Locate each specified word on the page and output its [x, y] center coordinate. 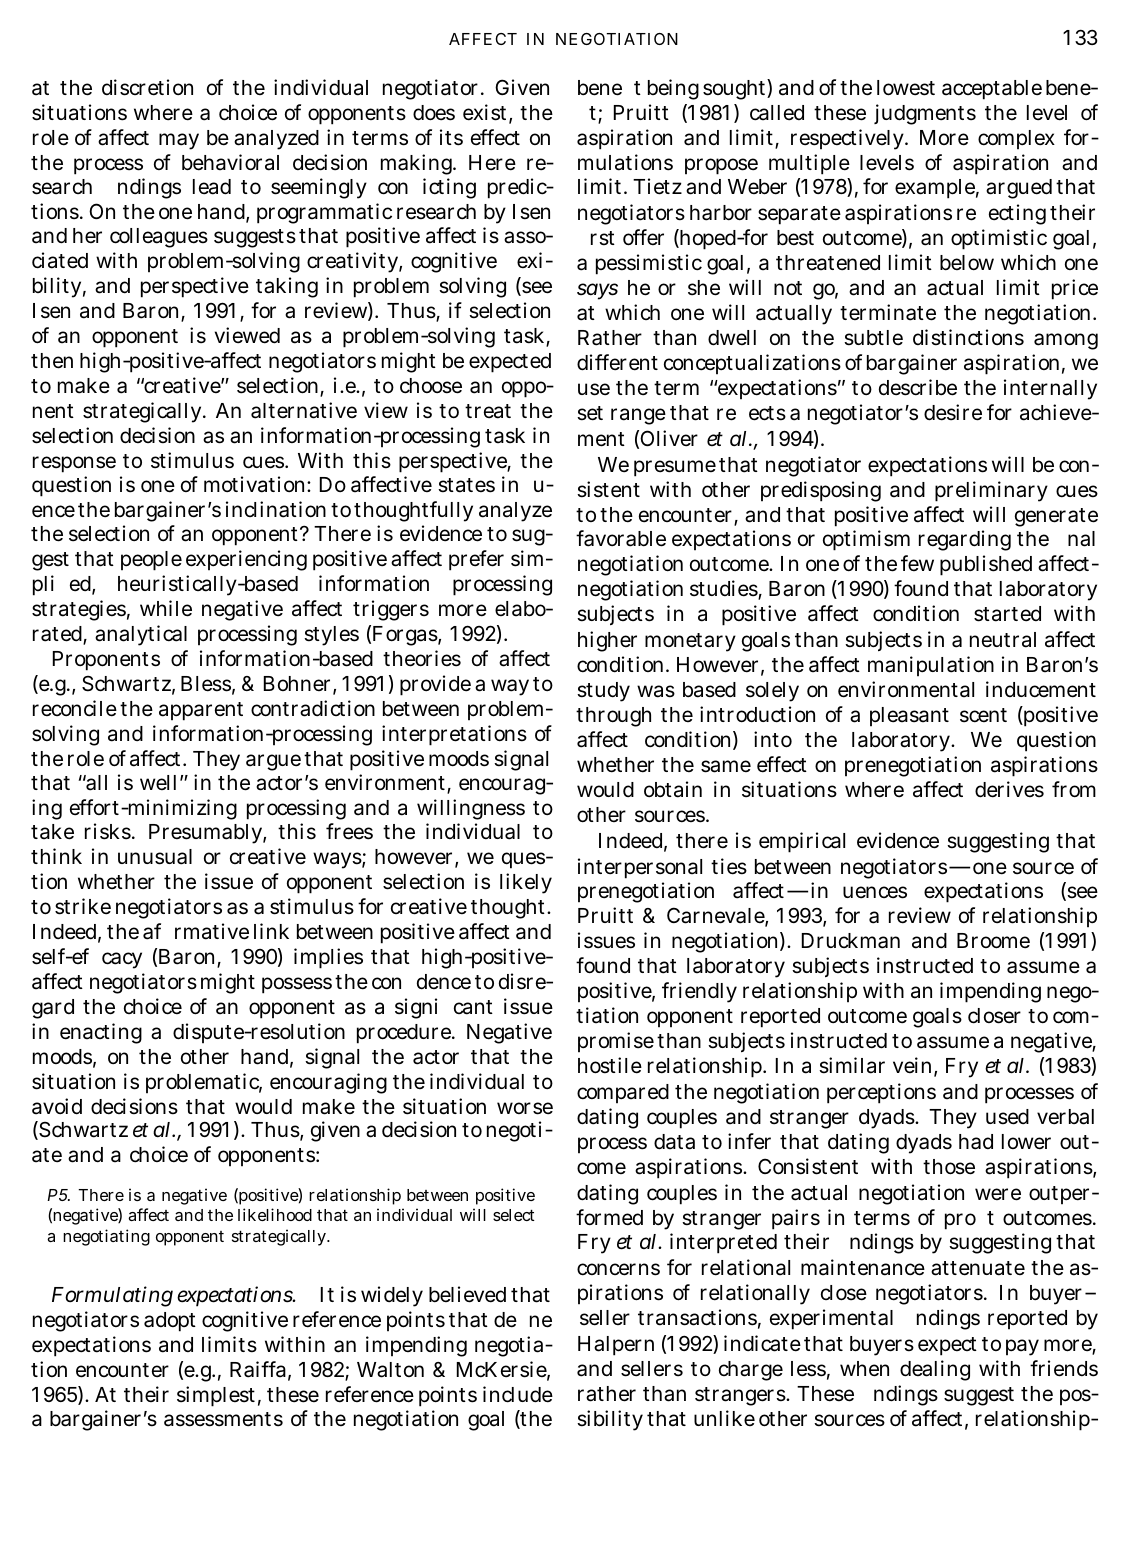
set [590, 413]
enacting [101, 1033]
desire [953, 412]
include [518, 1394]
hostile [610, 1065]
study [603, 692]
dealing [935, 1370]
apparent [201, 711]
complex [1016, 140]
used [1007, 1117]
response [74, 464]
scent [983, 715]
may [179, 141]
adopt [170, 1322]
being [673, 89]
